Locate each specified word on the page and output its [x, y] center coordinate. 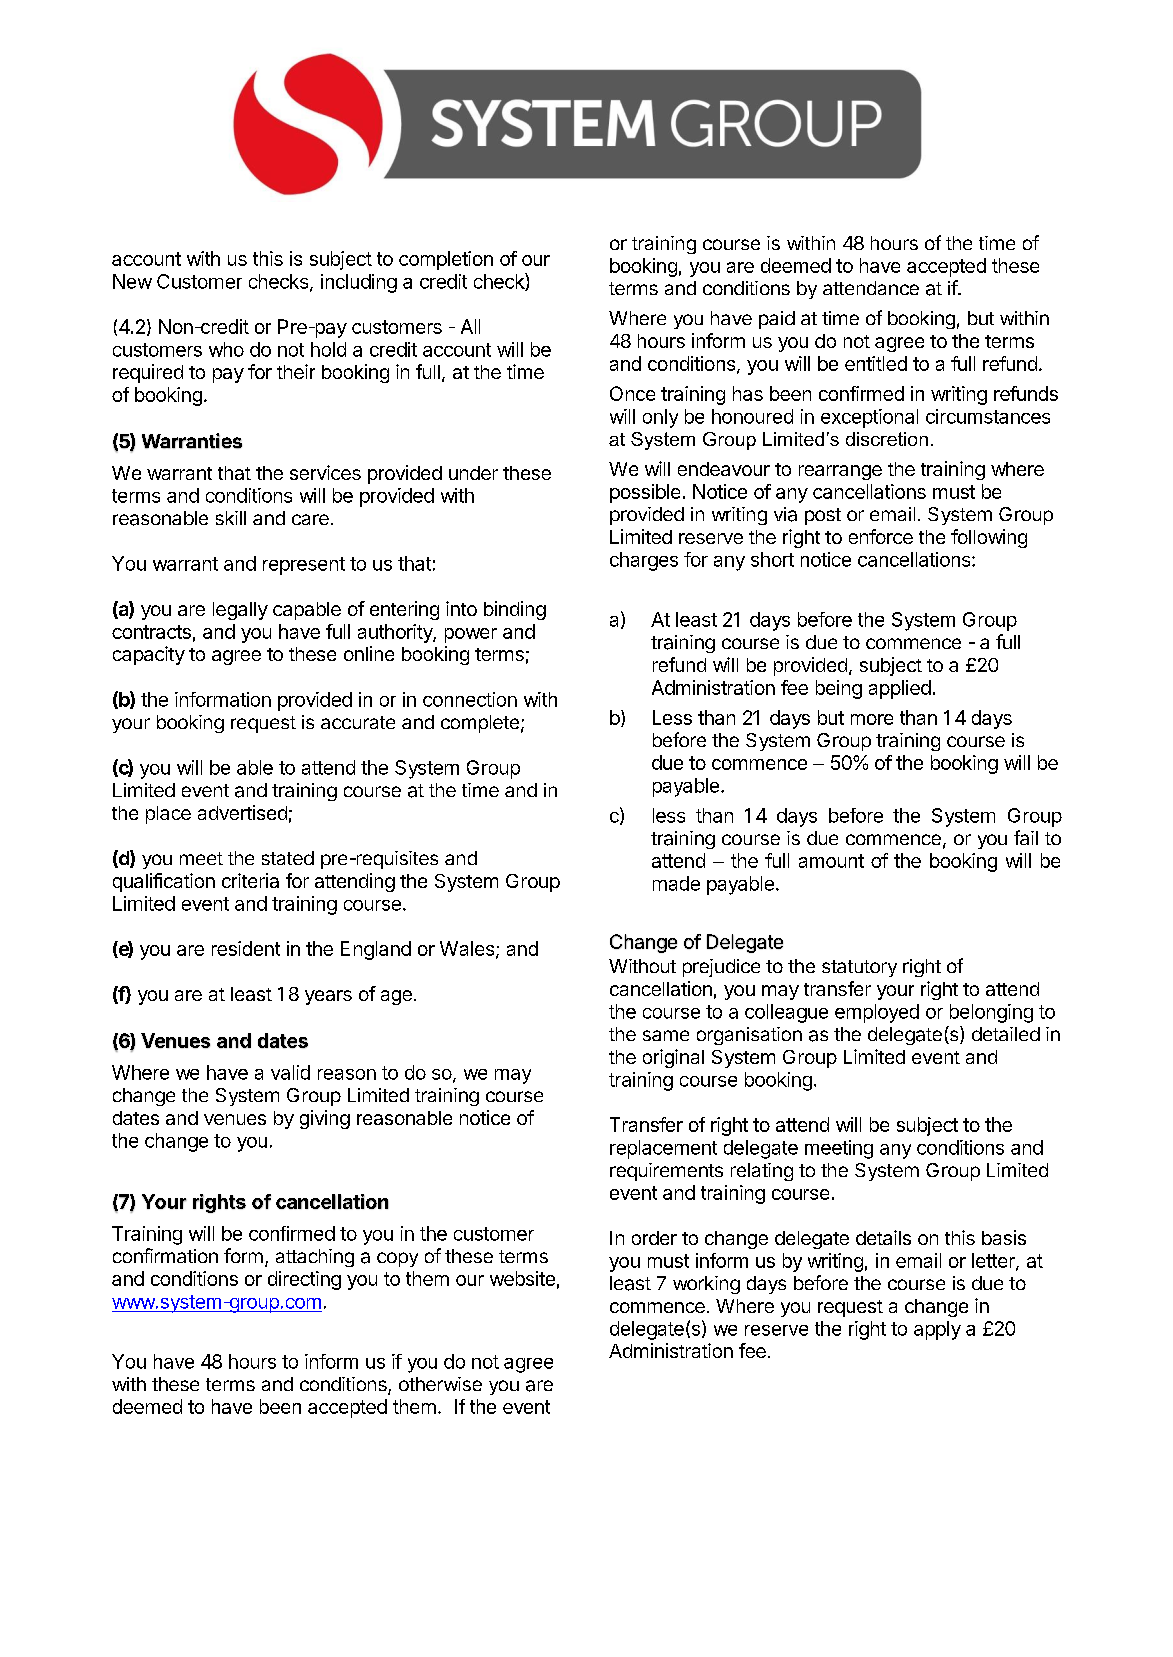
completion [446, 260]
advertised [242, 812]
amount [831, 861]
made [676, 883]
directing [304, 1280]
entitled [876, 363]
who [226, 349]
